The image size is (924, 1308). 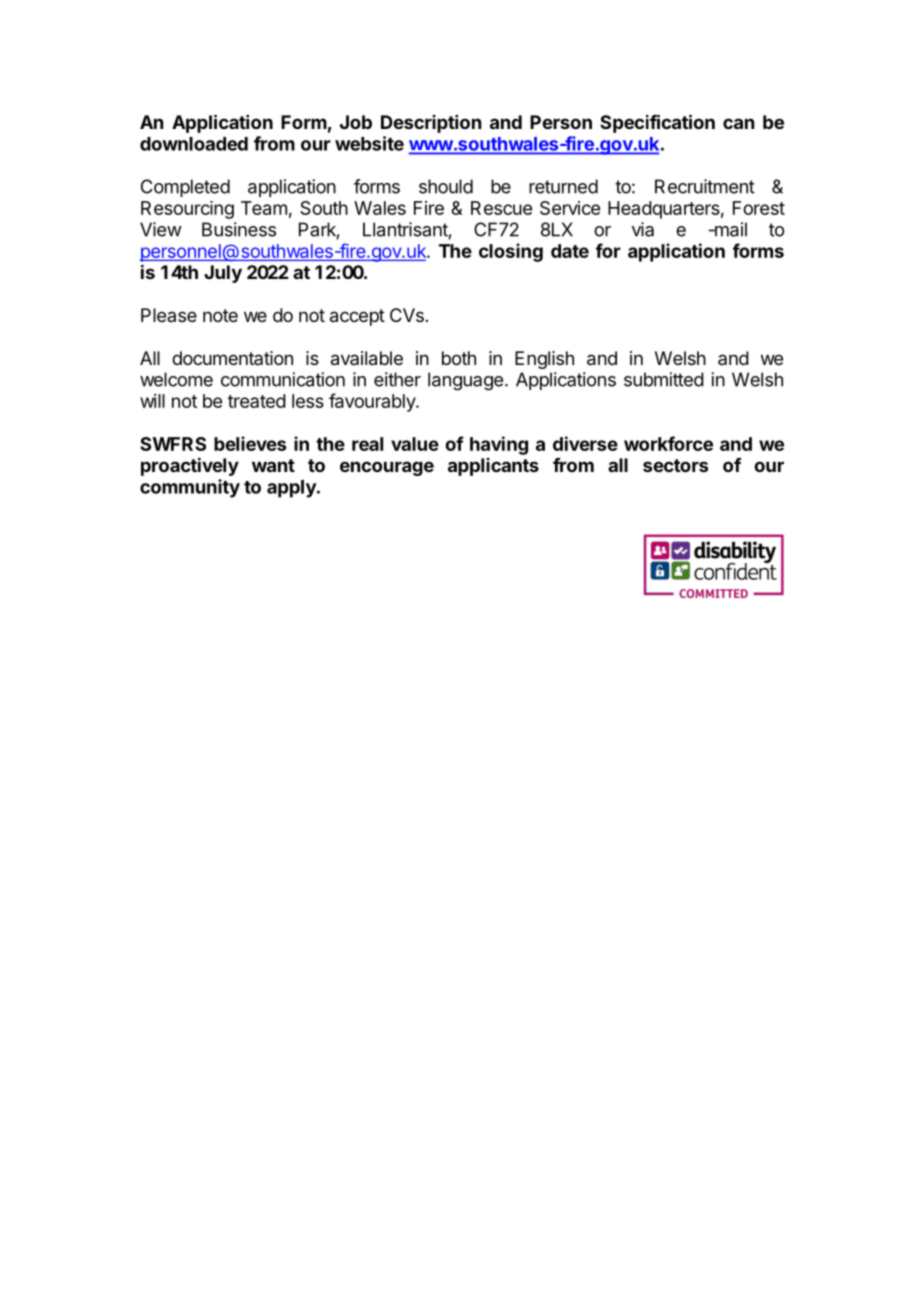 I want to click on downloaded, so click(x=194, y=144).
